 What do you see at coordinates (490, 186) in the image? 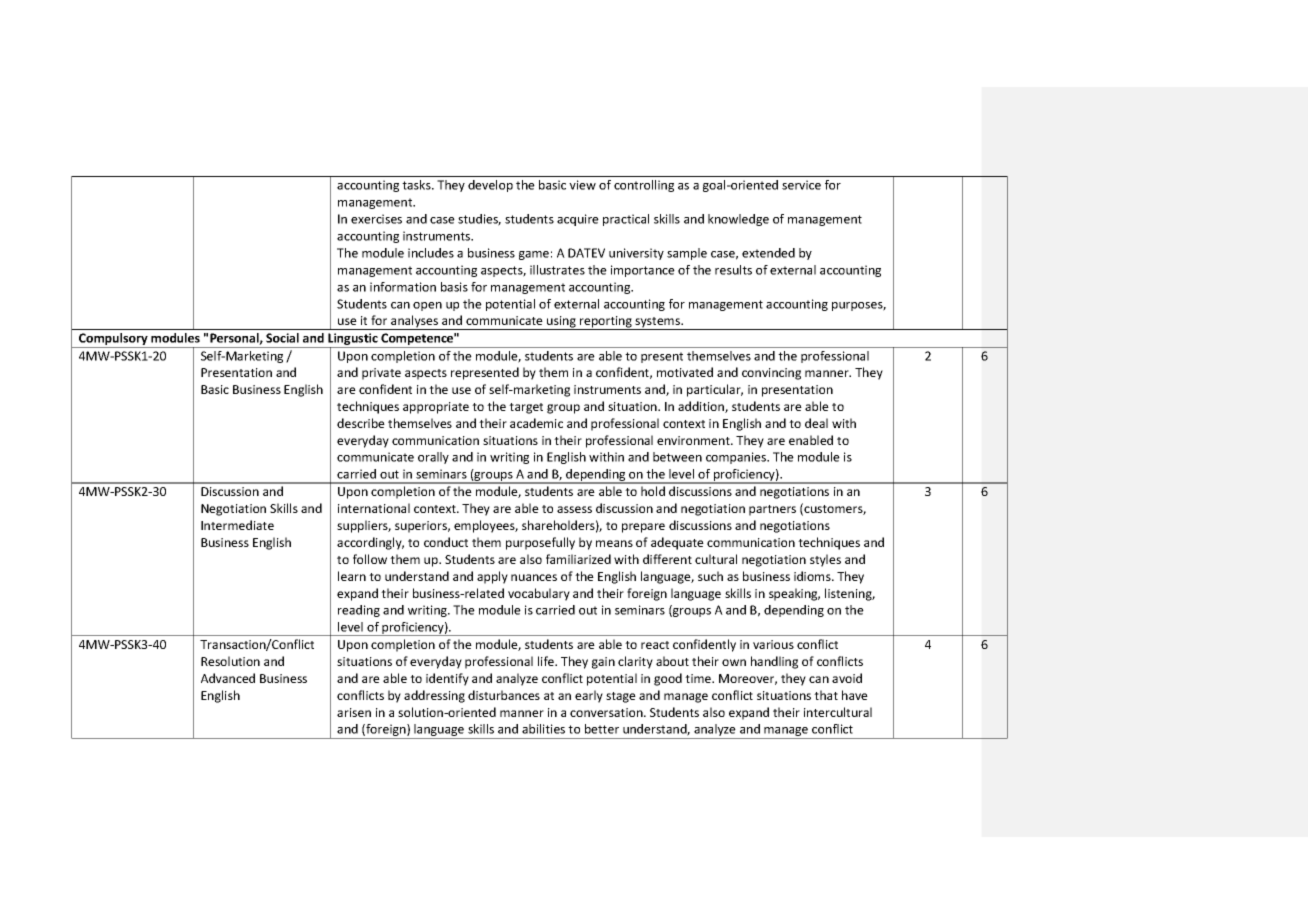
I see `develop` at bounding box center [490, 186].
